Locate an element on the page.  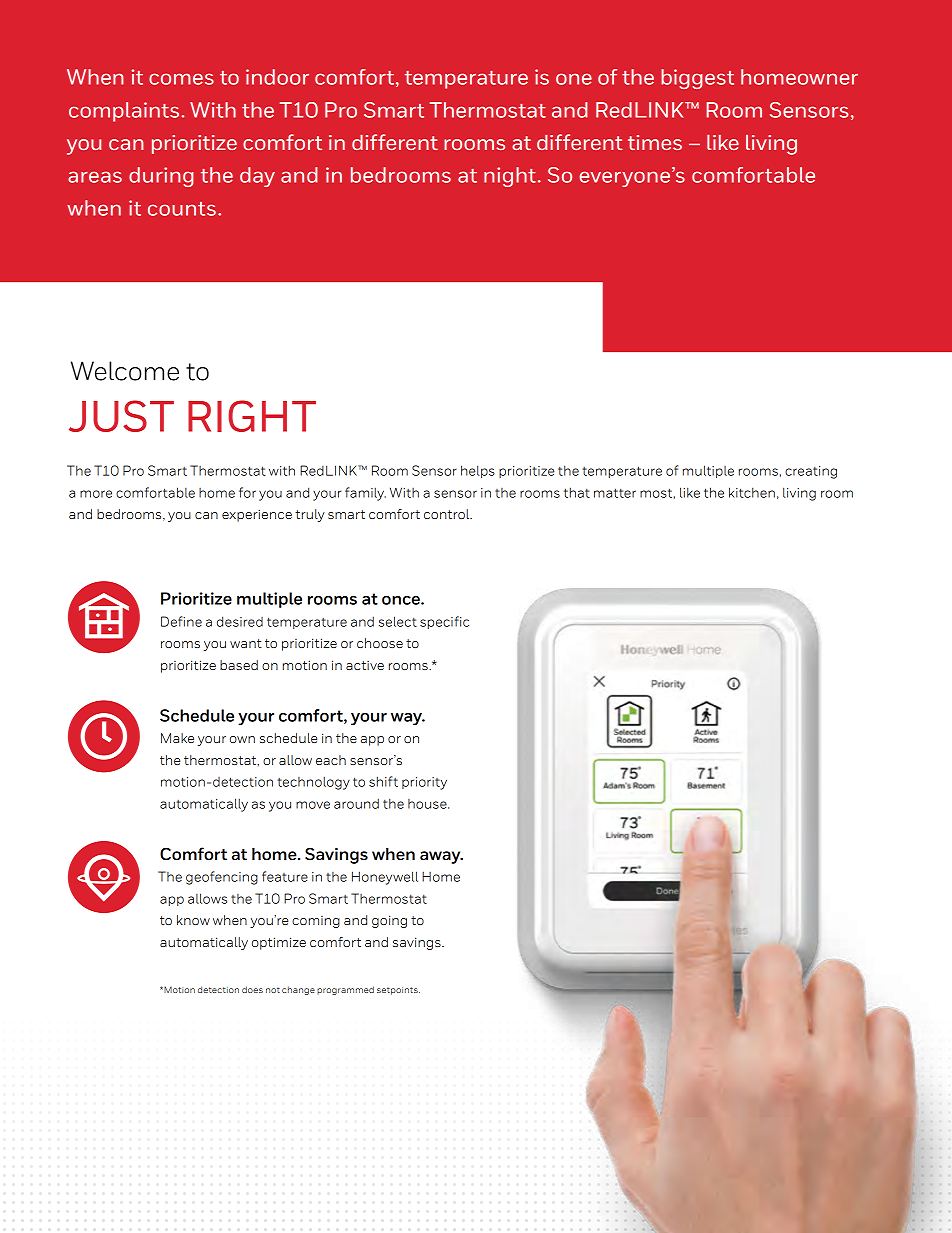
house is located at coordinates (428, 804).
